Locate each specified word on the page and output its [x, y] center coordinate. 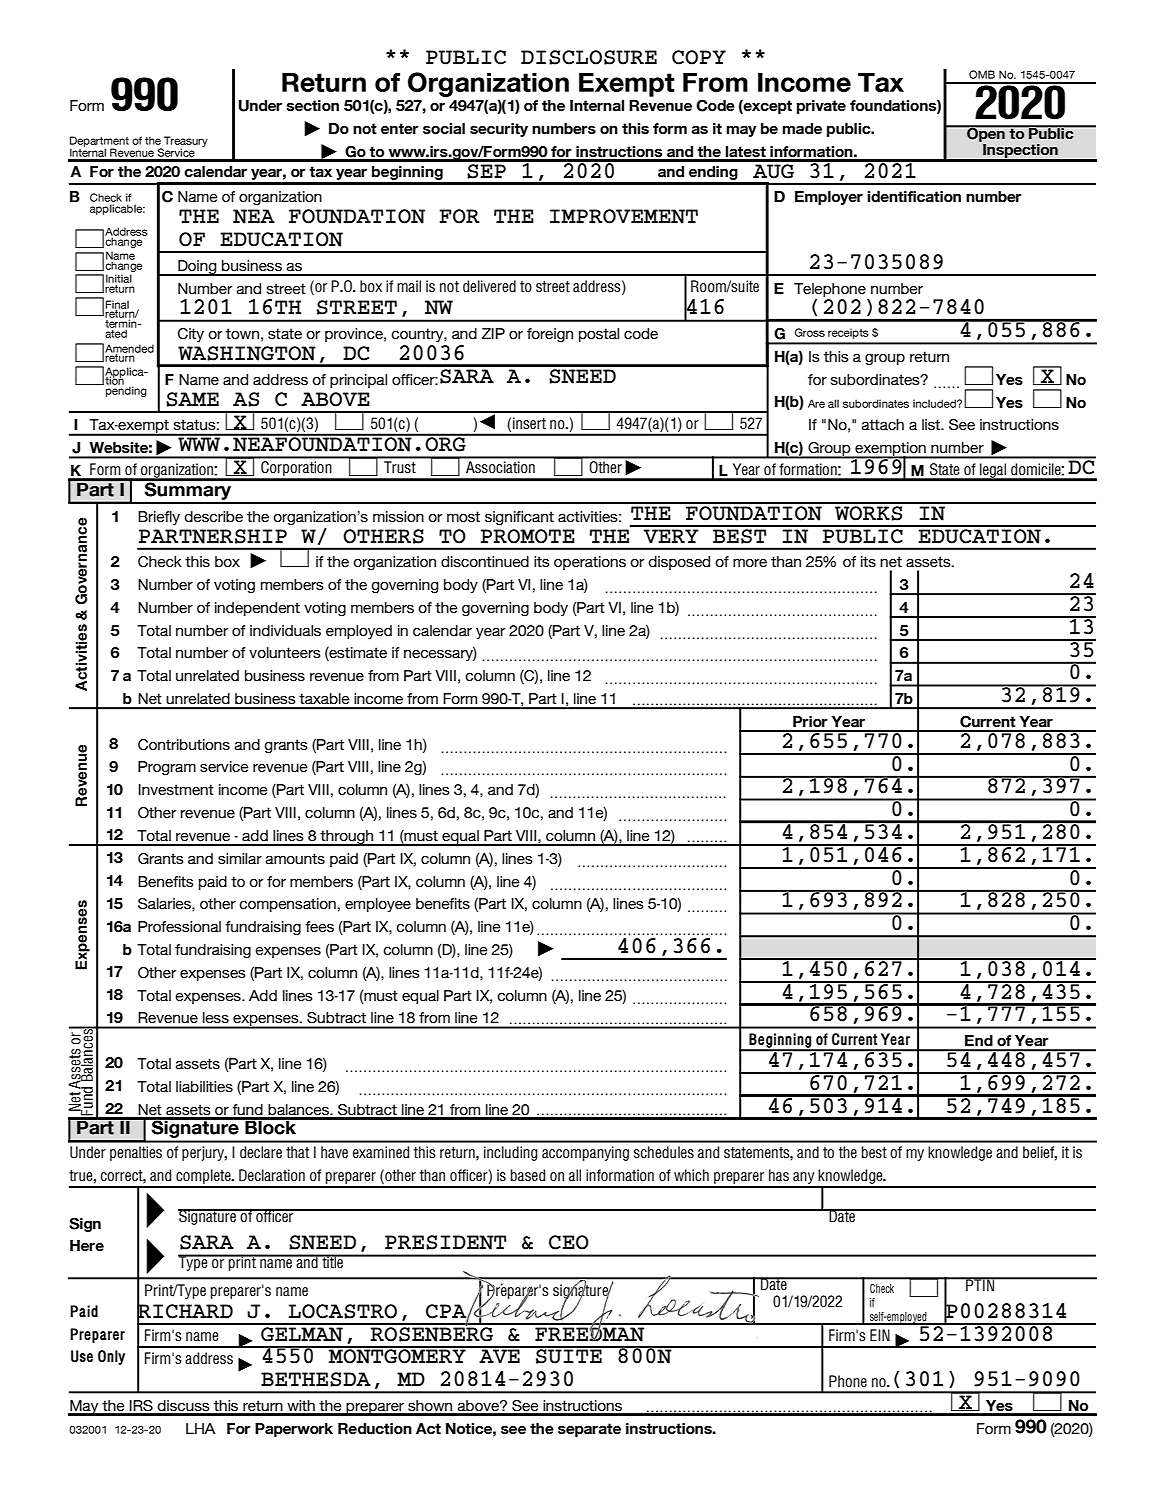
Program [167, 768]
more [750, 563]
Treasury [185, 143]
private [821, 107]
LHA [201, 1428]
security [499, 130]
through [347, 838]
